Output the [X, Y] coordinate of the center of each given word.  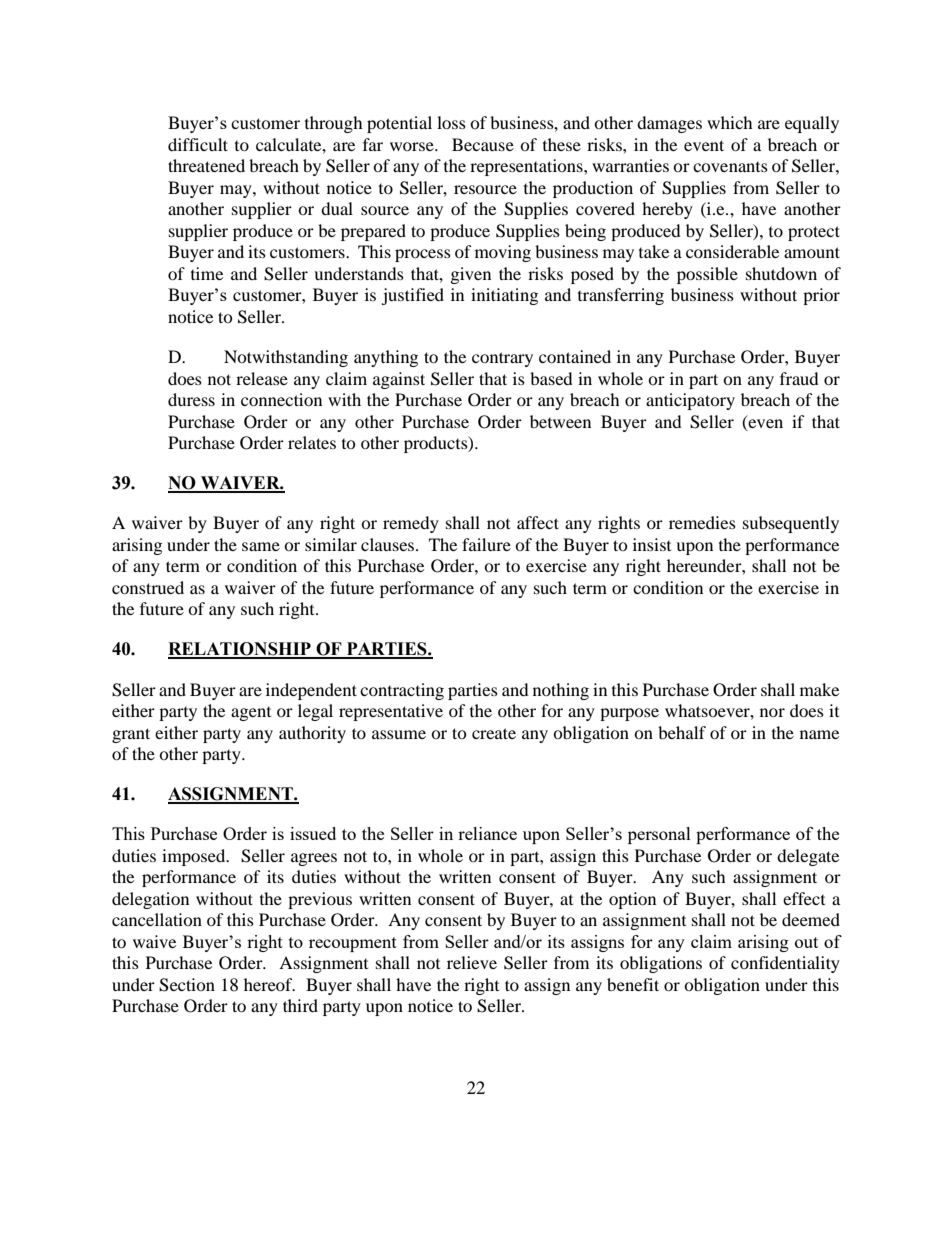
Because [483, 144]
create [494, 733]
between [560, 421]
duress [191, 399]
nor [772, 712]
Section [187, 985]
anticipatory [690, 401]
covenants [730, 167]
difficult [198, 144]
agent [251, 714]
